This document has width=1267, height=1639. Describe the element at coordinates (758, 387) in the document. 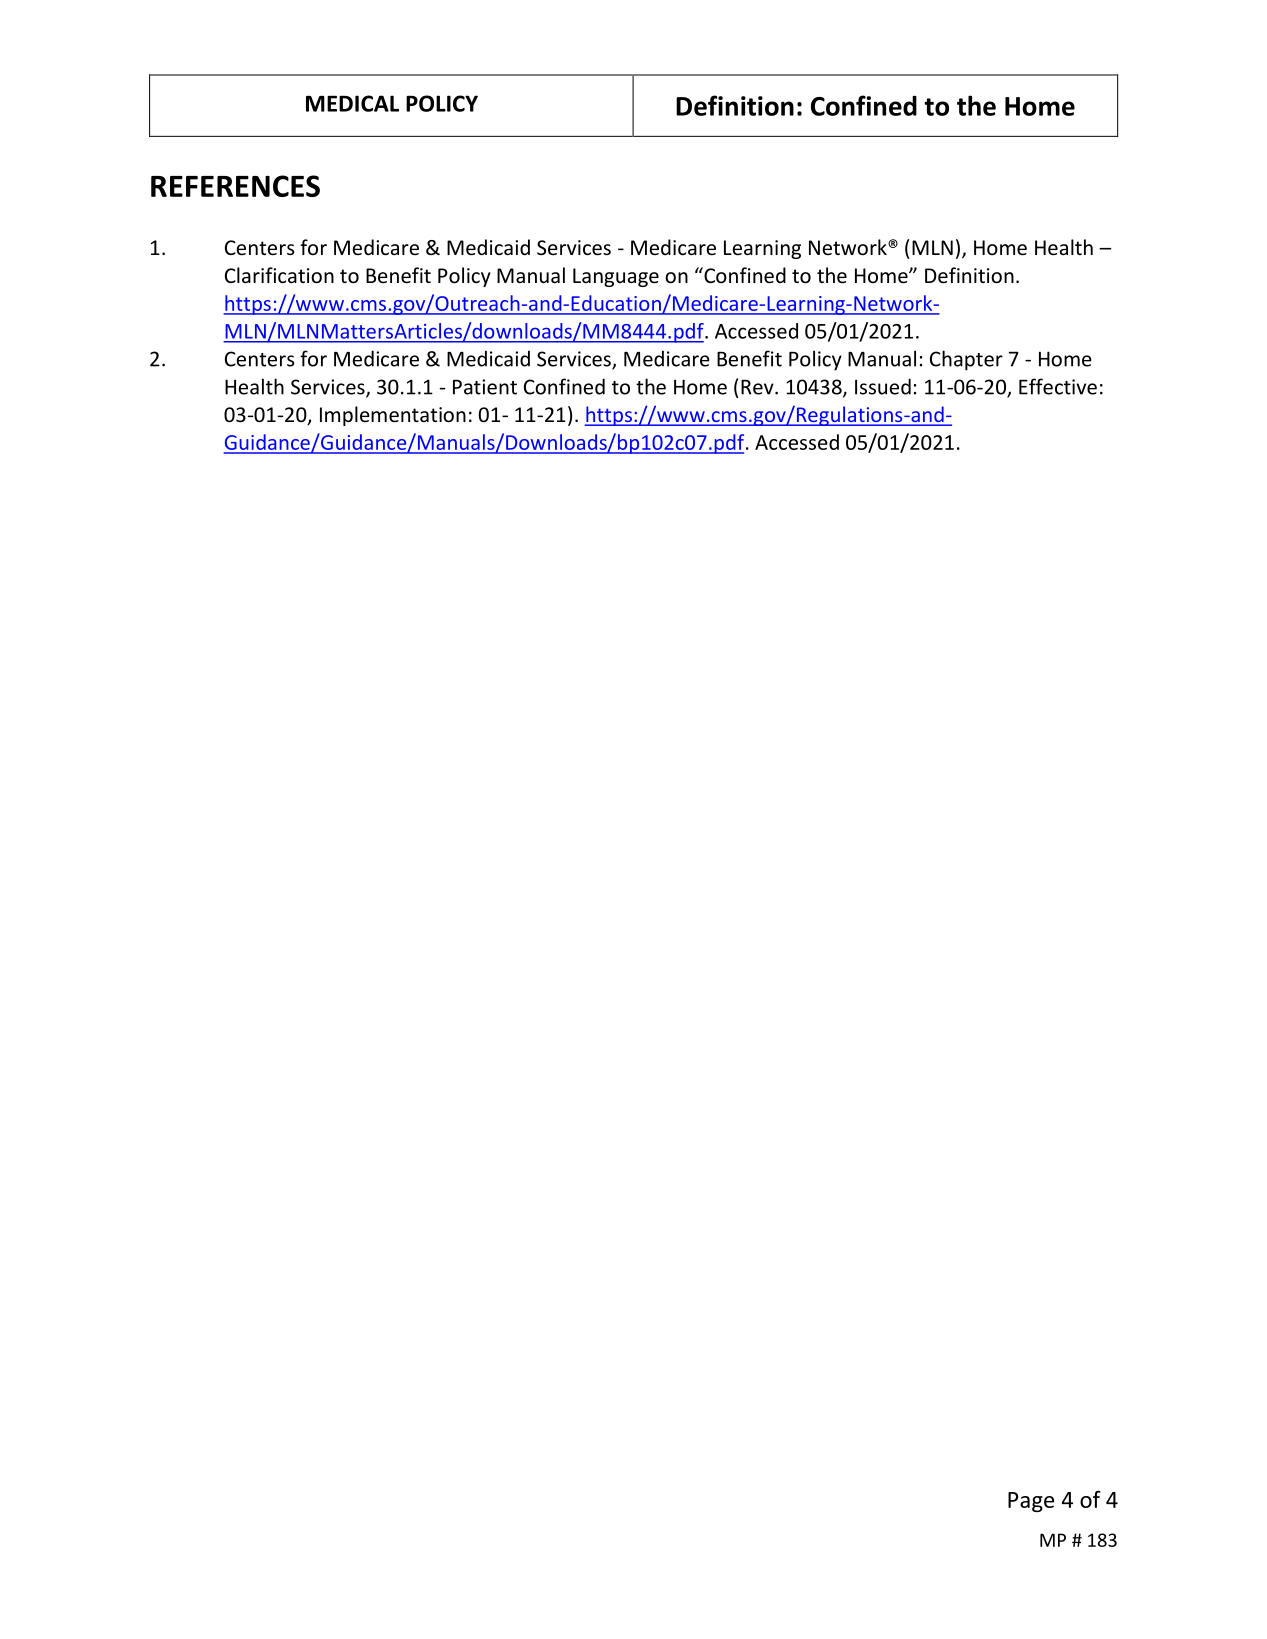

I see `Rev` at that location.
